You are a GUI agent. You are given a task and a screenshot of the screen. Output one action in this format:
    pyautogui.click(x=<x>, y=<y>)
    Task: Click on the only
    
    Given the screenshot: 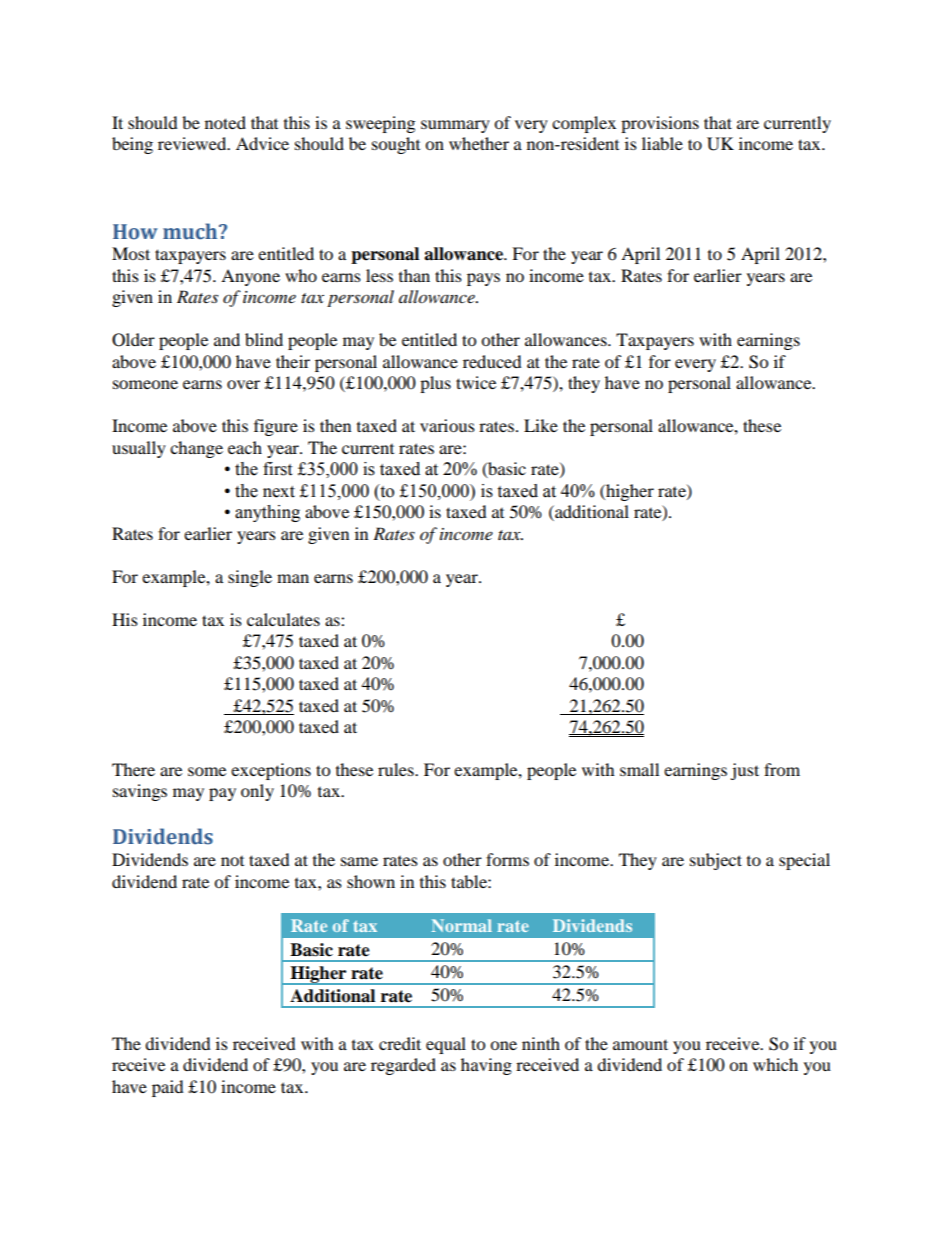 What is the action you would take?
    pyautogui.click(x=257, y=792)
